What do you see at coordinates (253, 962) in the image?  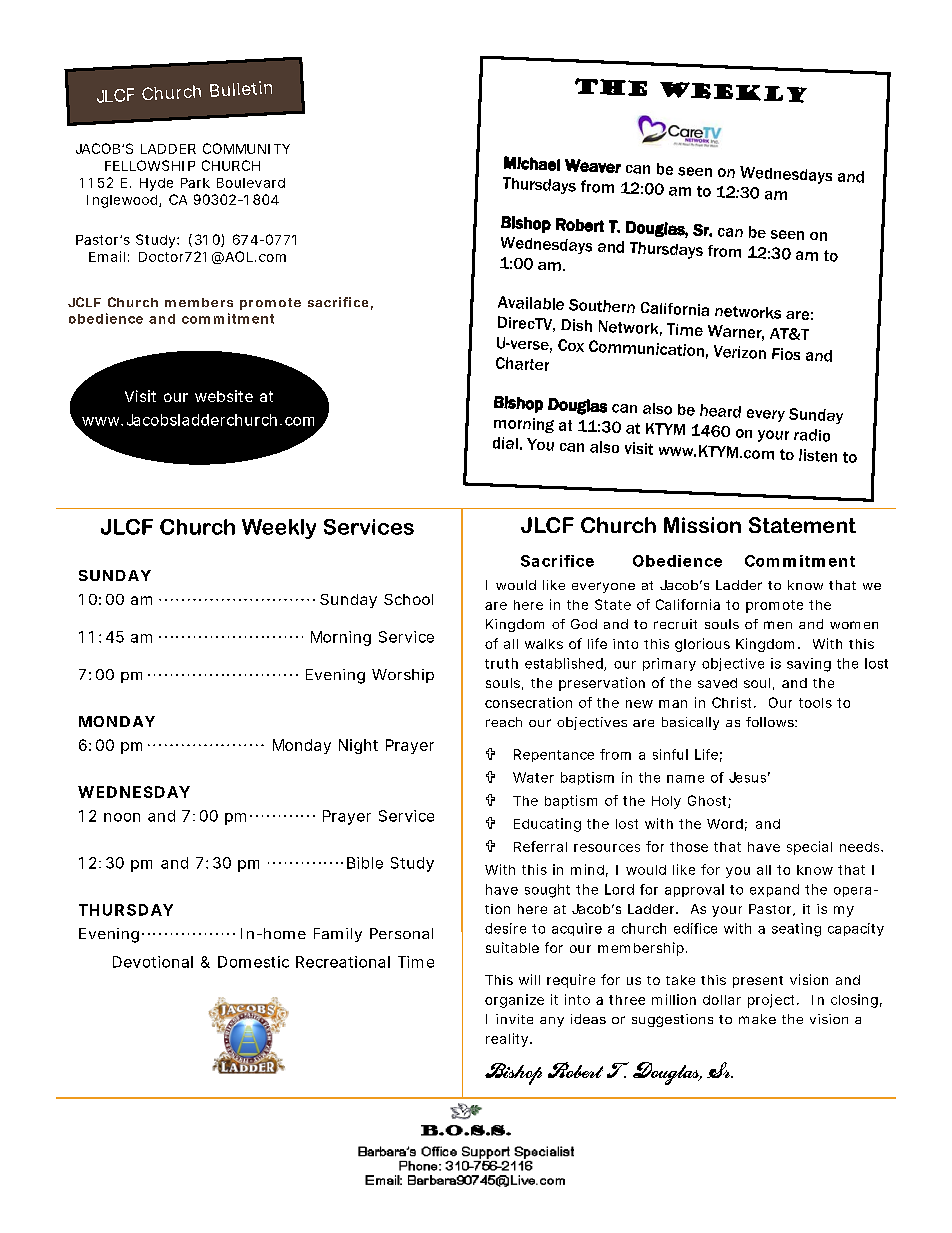 I see `Domestic` at bounding box center [253, 962].
